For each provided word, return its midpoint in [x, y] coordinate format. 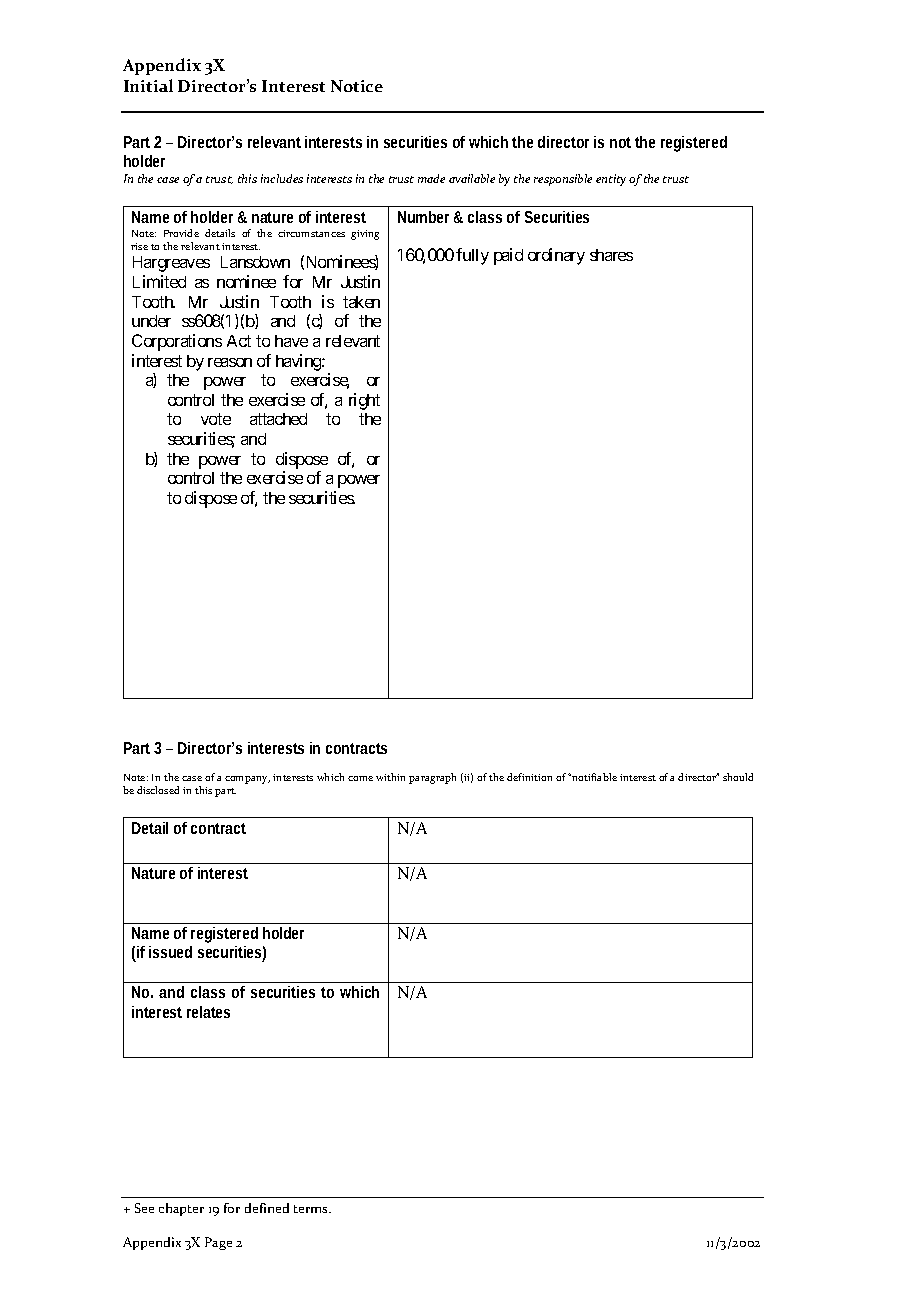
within [390, 777]
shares [611, 255]
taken [361, 302]
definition [529, 777]
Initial [148, 85]
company [247, 780]
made [431, 178]
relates [208, 1012]
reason [230, 362]
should [738, 777]
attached [278, 419]
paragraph [432, 778]
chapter [181, 1209]
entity [611, 180]
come [360, 778]
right [364, 401]
